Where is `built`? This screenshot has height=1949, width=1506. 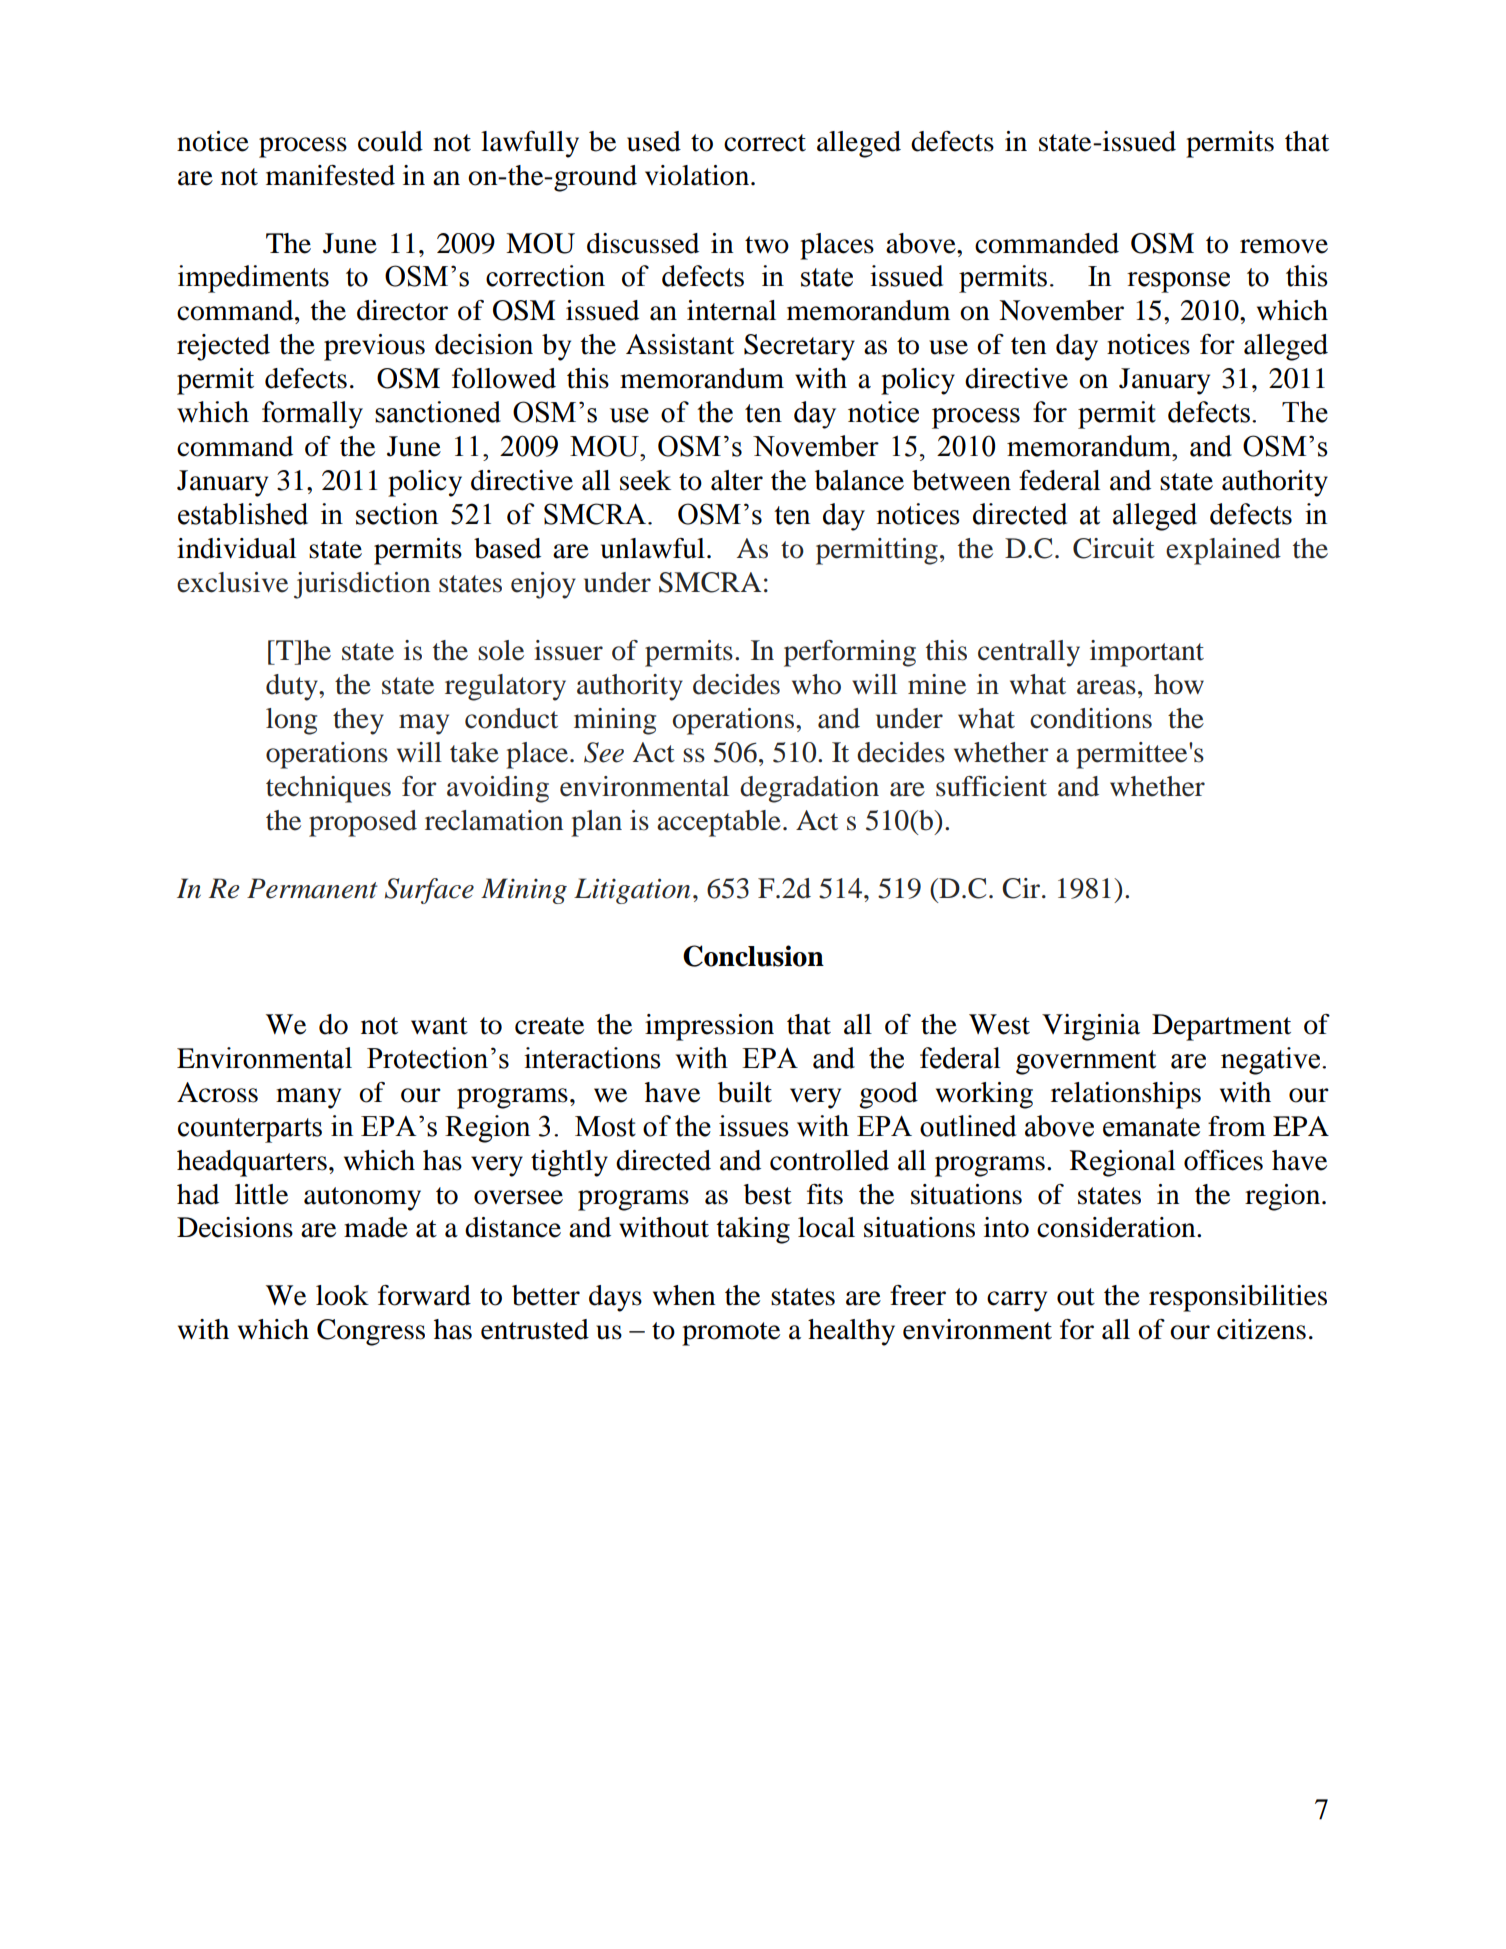 built is located at coordinates (745, 1092).
